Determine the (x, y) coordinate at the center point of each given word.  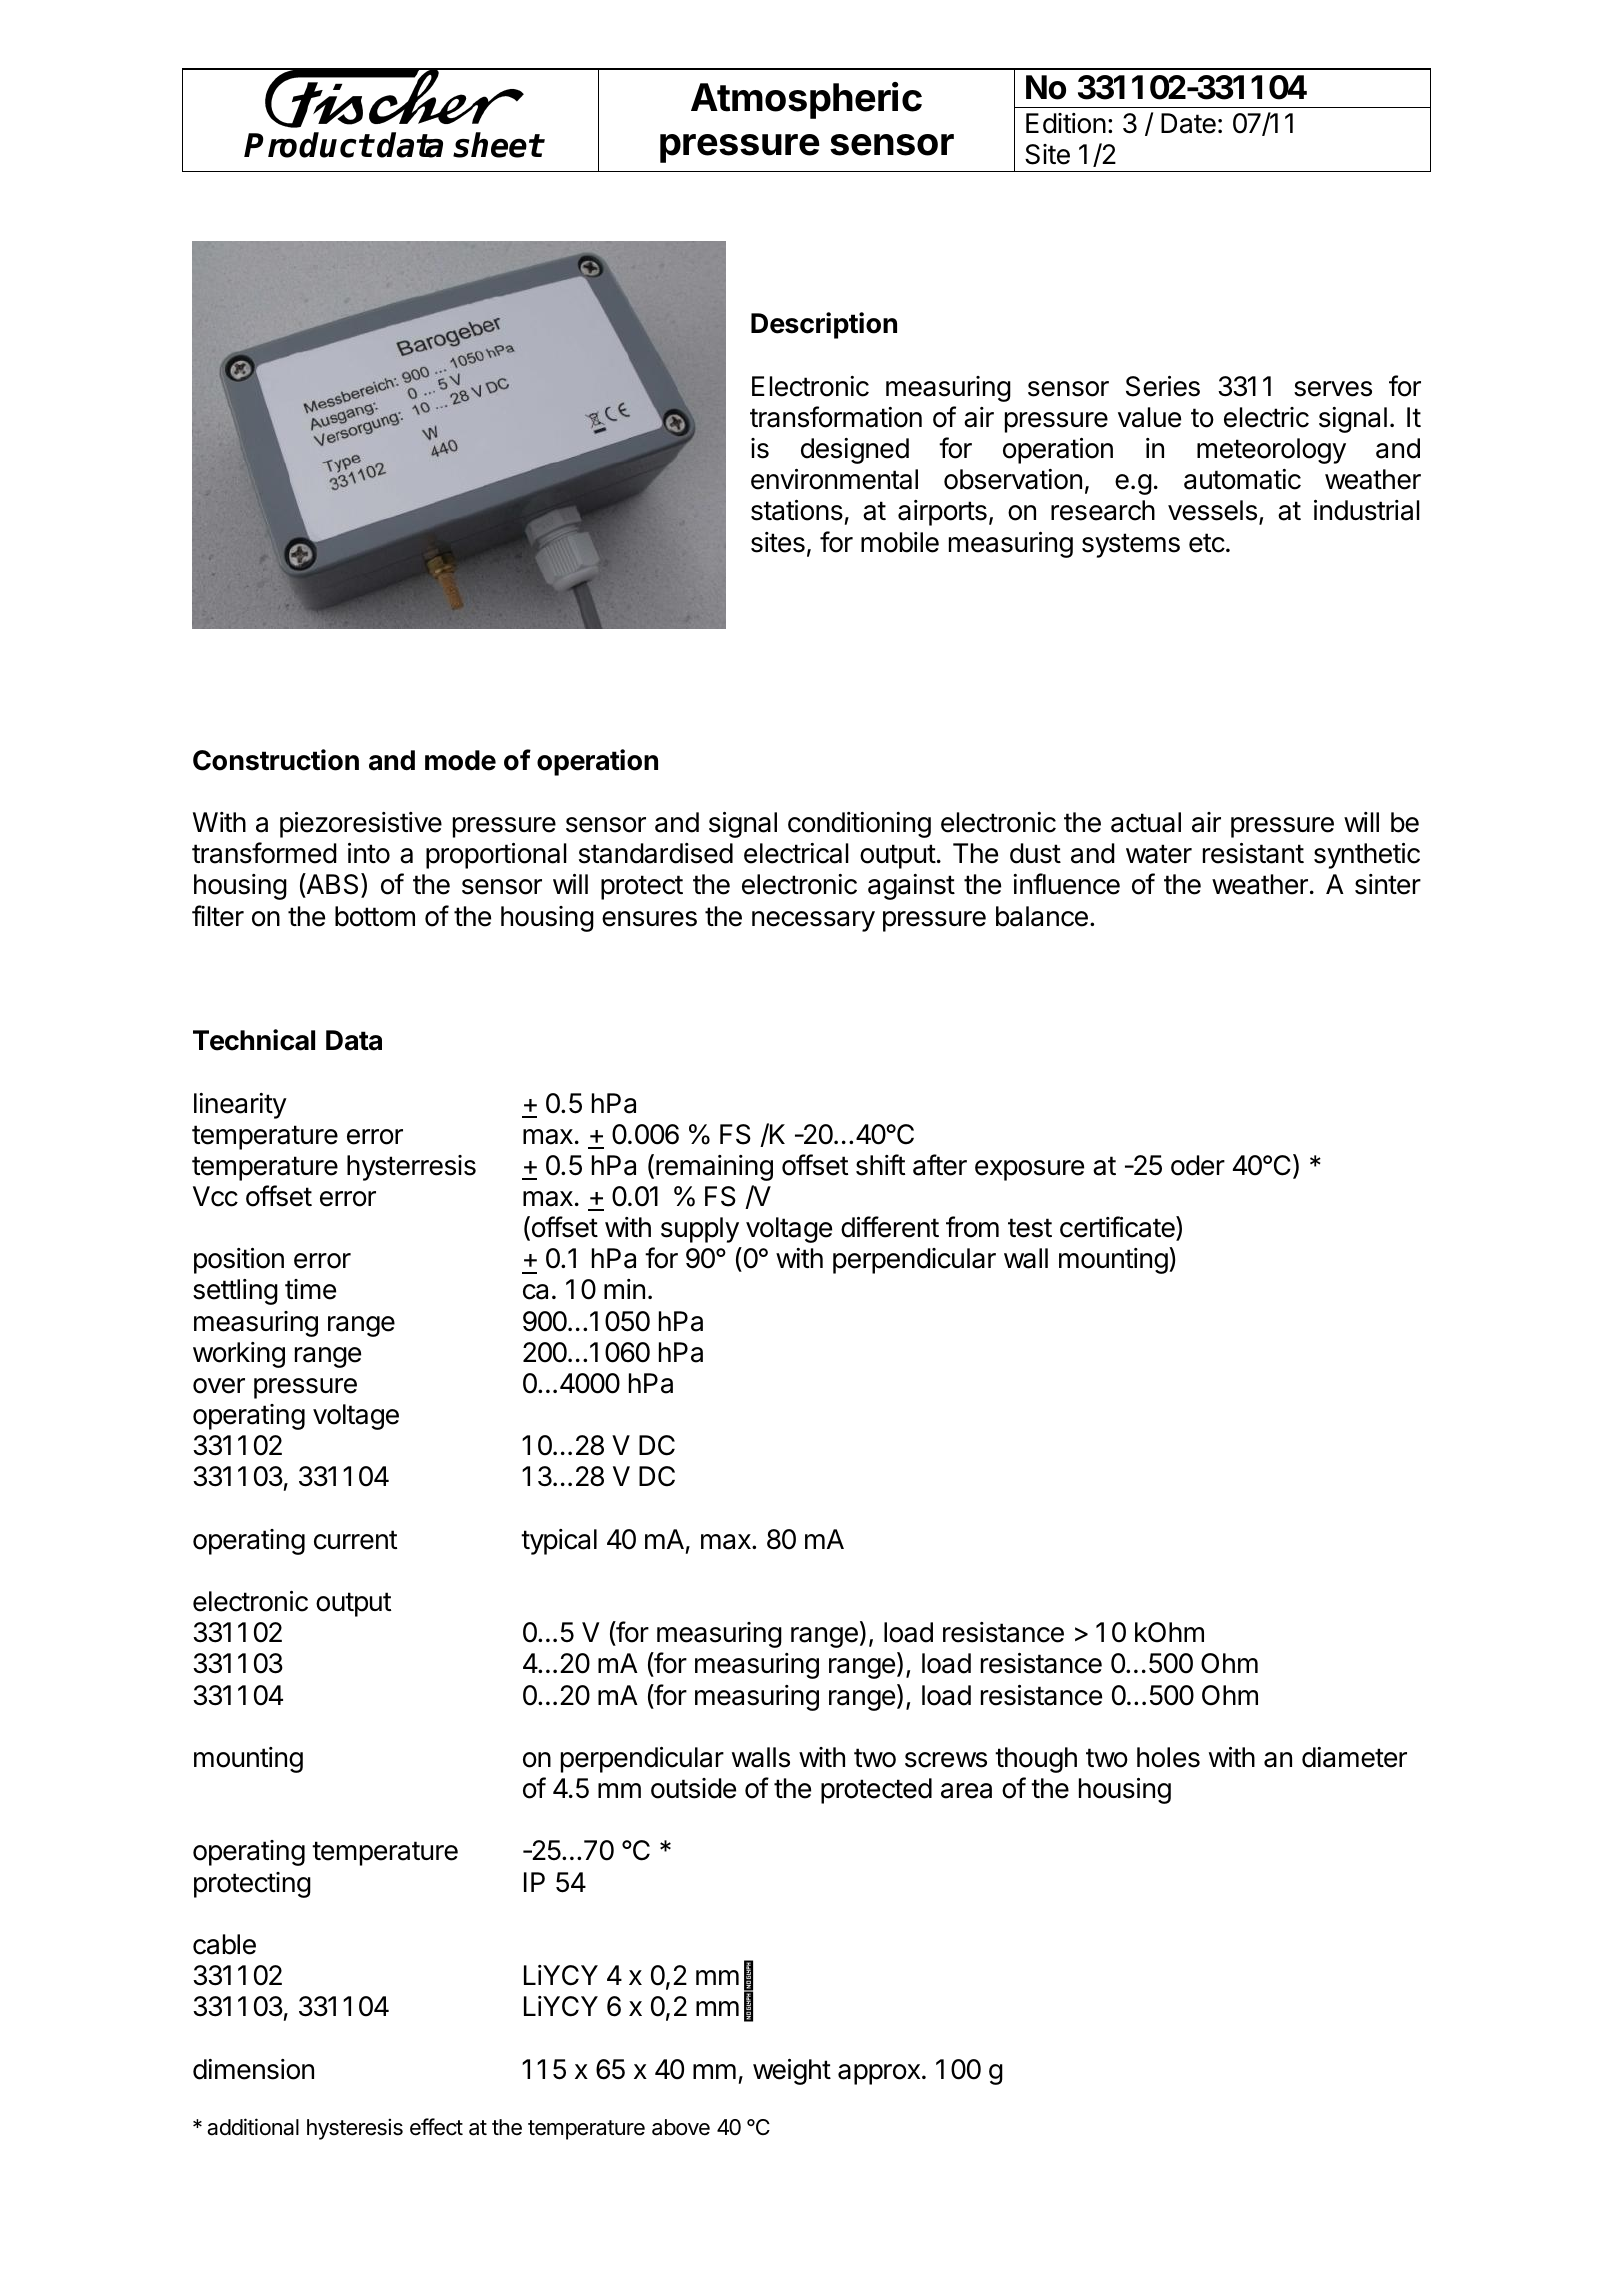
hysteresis (355, 2129)
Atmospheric (806, 100)
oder (1198, 1165)
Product (308, 145)
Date (1188, 123)
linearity (240, 1106)
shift (880, 1165)
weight (792, 2072)
